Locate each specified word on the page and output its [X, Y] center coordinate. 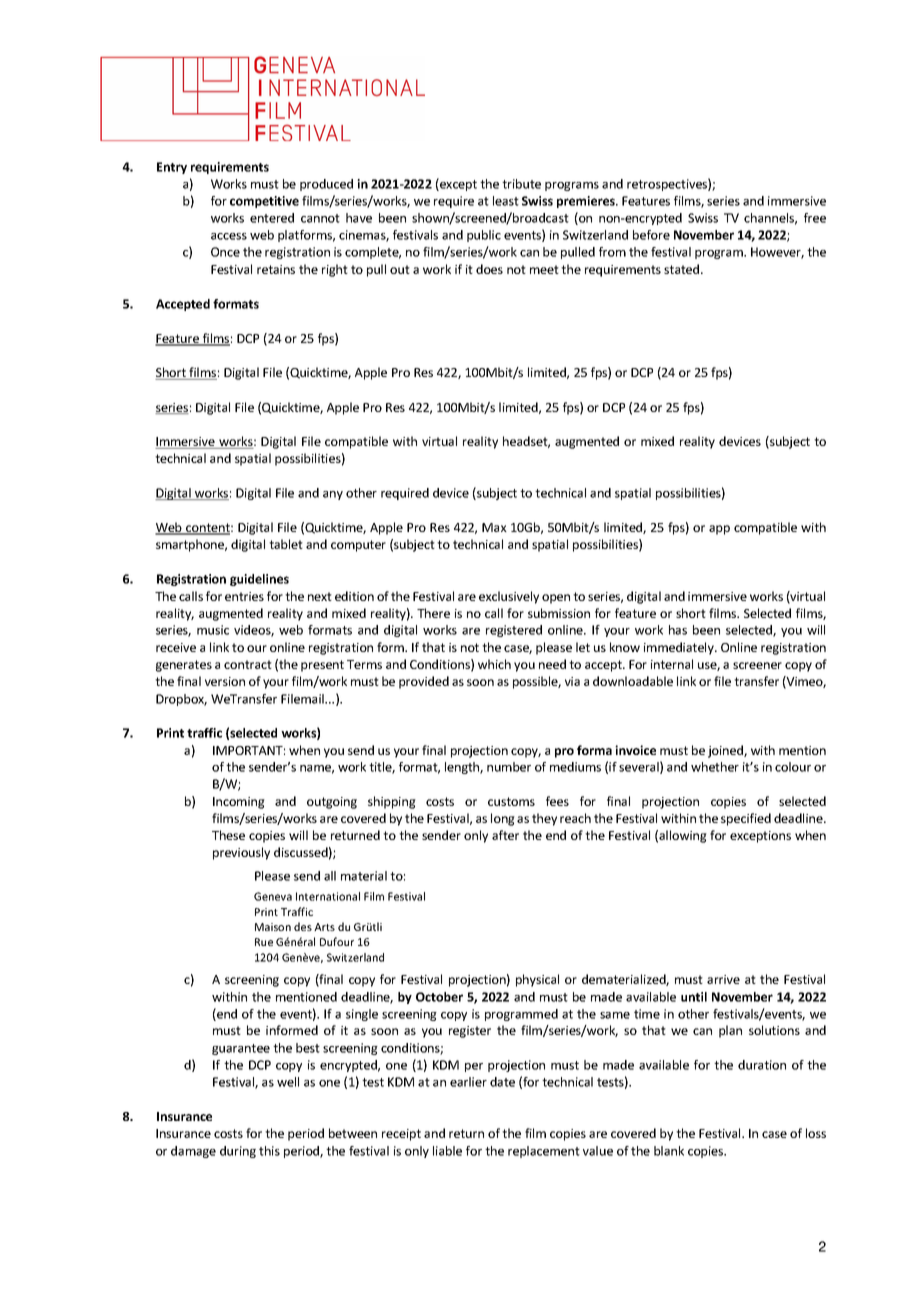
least [506, 201]
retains [276, 269]
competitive [264, 202]
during [238, 1152]
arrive [723, 979]
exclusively [509, 597]
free [815, 218]
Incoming [239, 803]
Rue [264, 942]
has [678, 630]
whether [715, 767]
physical [537, 980]
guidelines [259, 580]
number [509, 767]
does [489, 269]
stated [683, 269]
